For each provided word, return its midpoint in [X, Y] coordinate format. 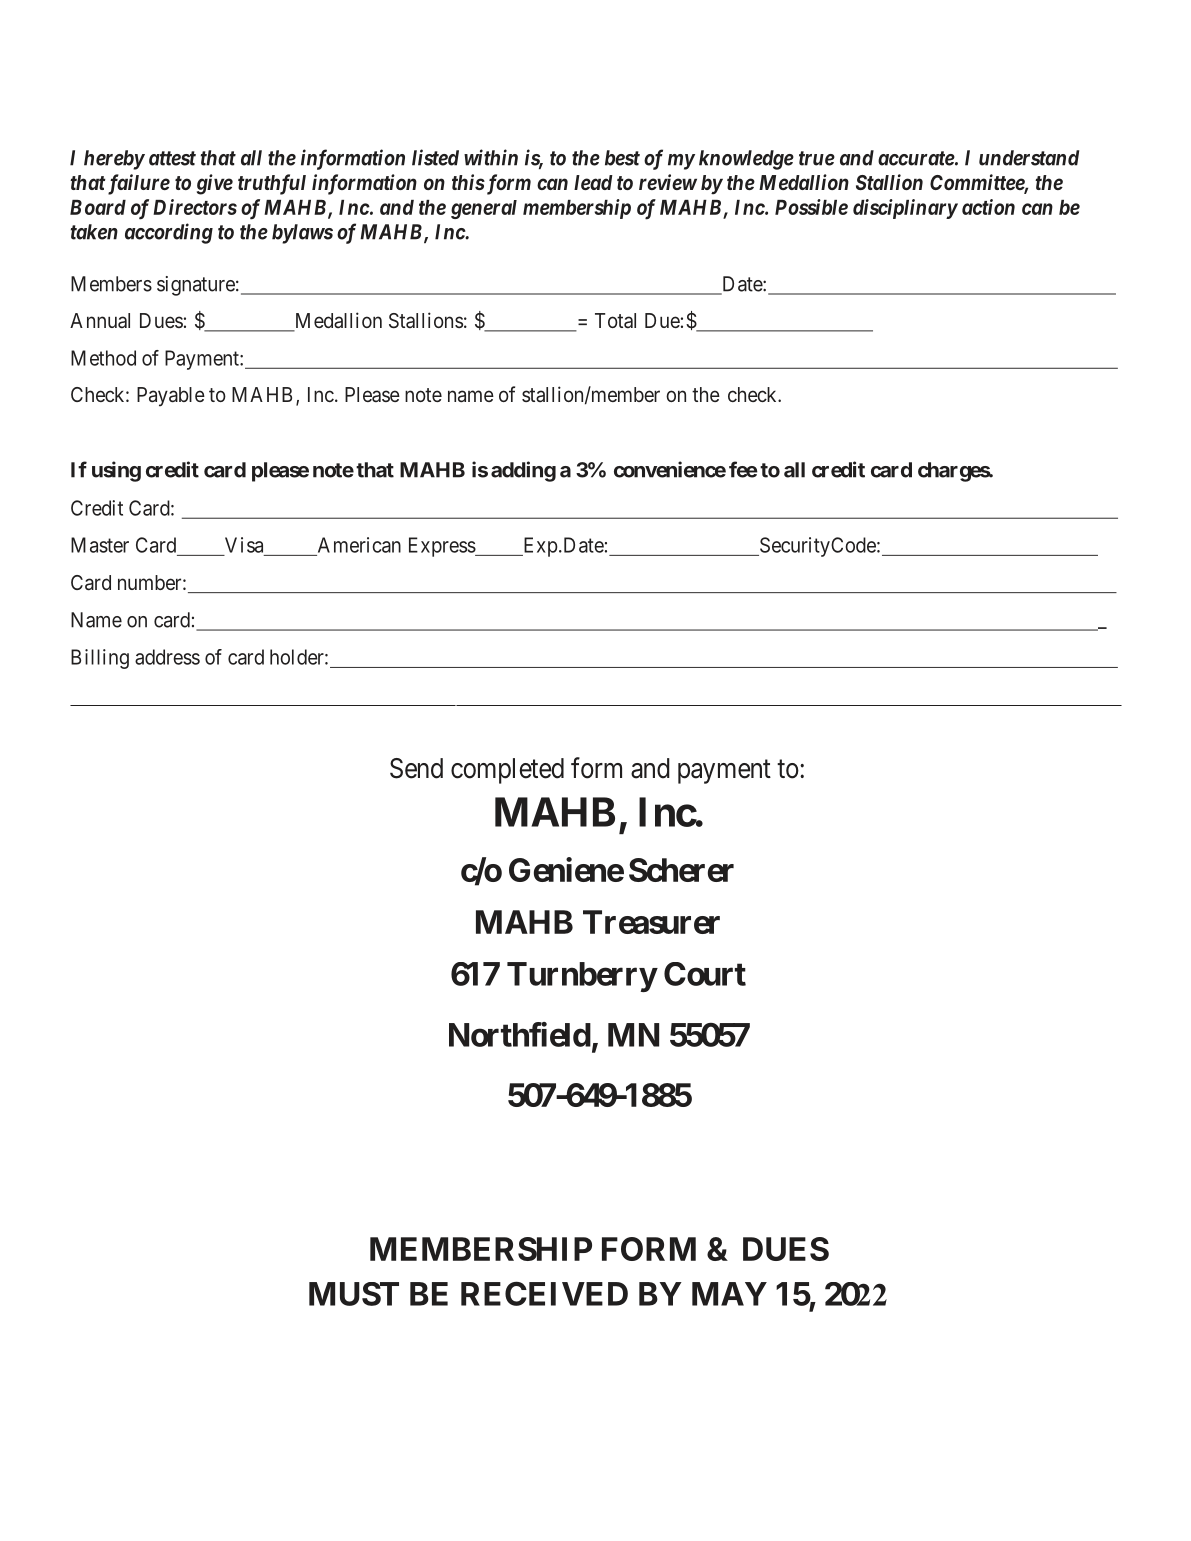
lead [593, 182]
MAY [729, 1294]
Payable [171, 397]
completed [507, 771]
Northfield [520, 1034]
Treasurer [651, 922]
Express [442, 547]
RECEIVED [544, 1293]
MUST [354, 1294]
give [215, 184]
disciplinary [905, 209]
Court [705, 974]
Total [615, 320]
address [167, 657]
